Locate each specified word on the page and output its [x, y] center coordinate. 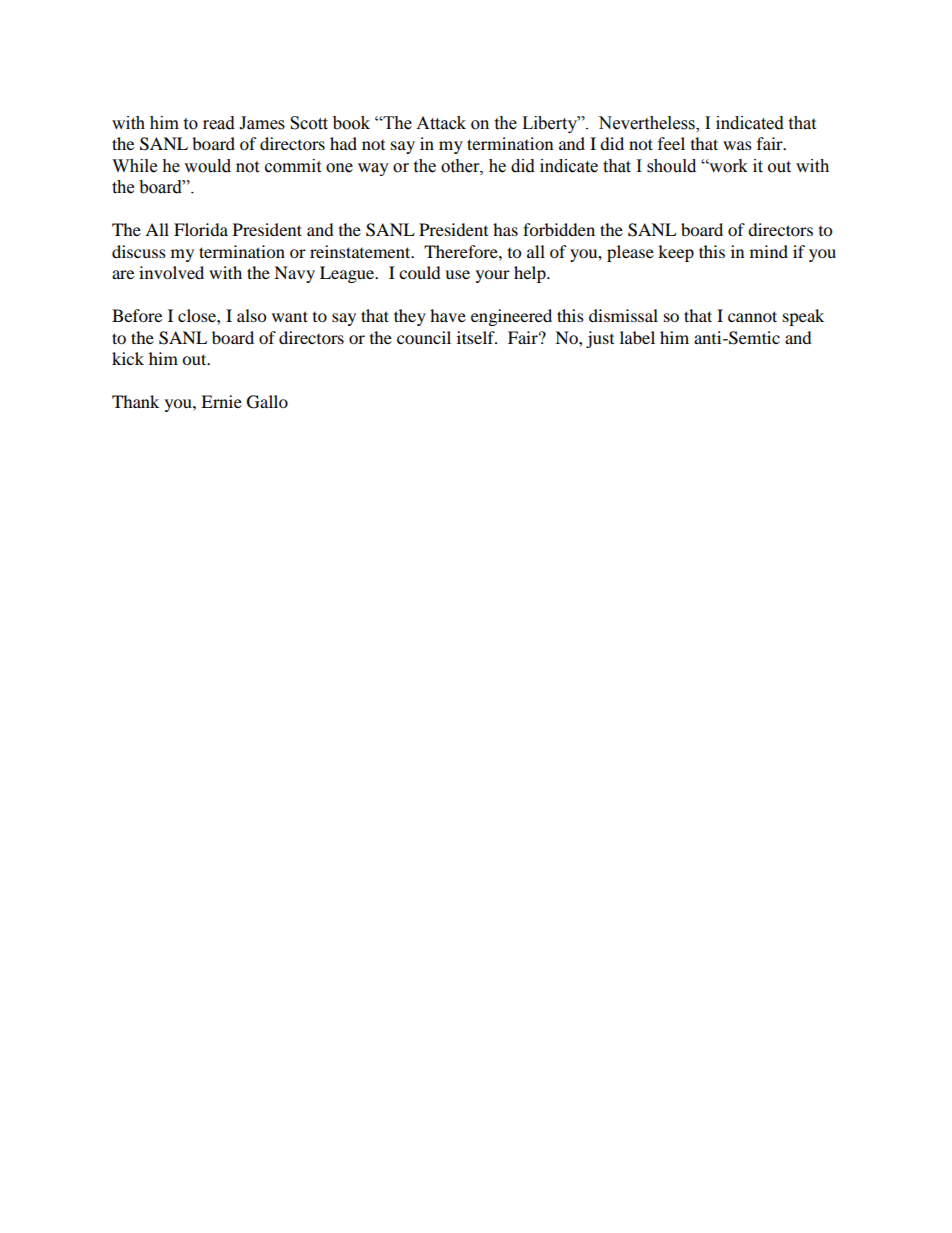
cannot [752, 316]
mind [769, 251]
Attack [441, 123]
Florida [201, 229]
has [505, 229]
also [251, 315]
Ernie [221, 401]
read [219, 123]
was [737, 145]
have [448, 315]
